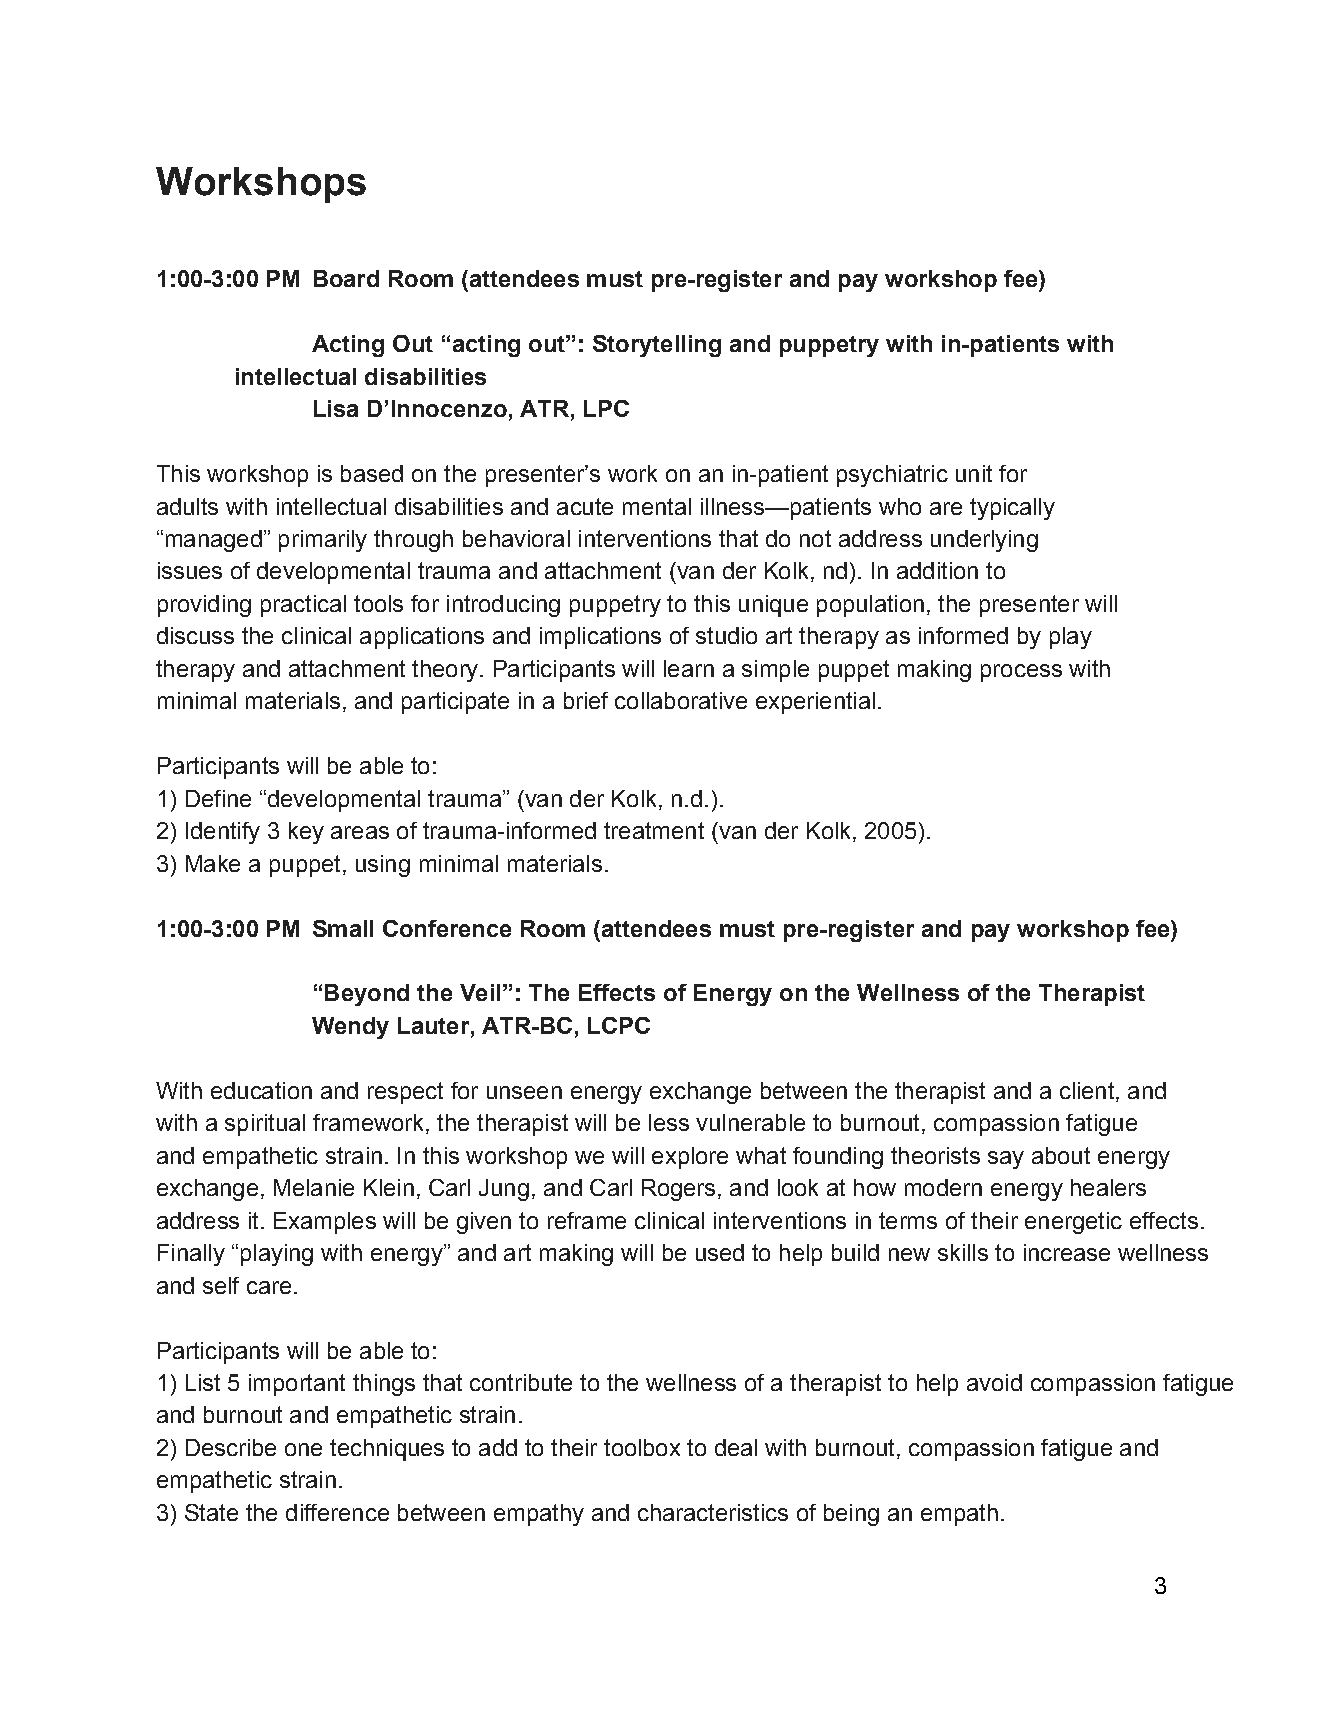  Describe the element at coordinates (669, 1122) in the screenshot. I see `less` at that location.
